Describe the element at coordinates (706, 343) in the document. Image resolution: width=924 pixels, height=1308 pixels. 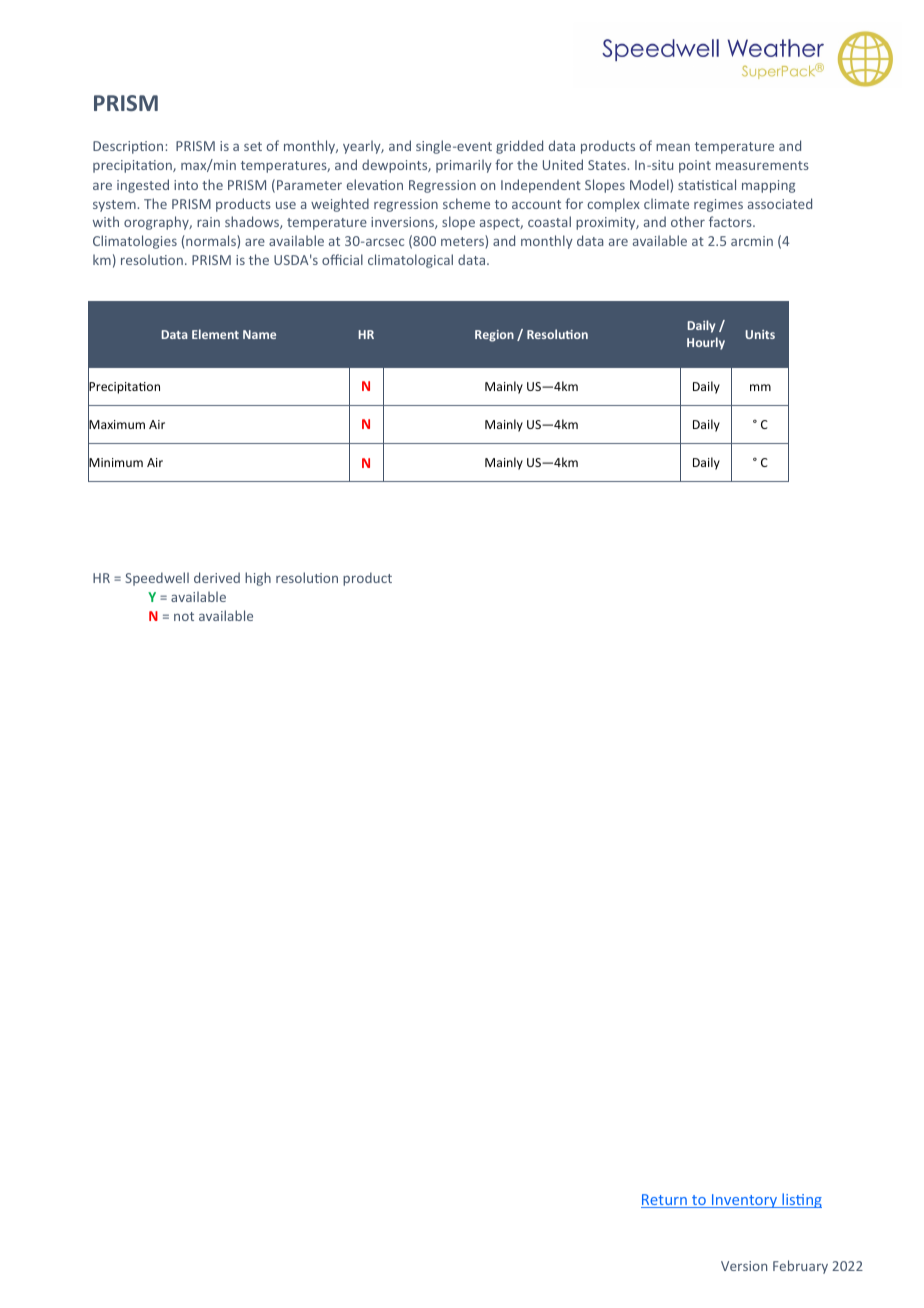
I see `Hourly` at that location.
